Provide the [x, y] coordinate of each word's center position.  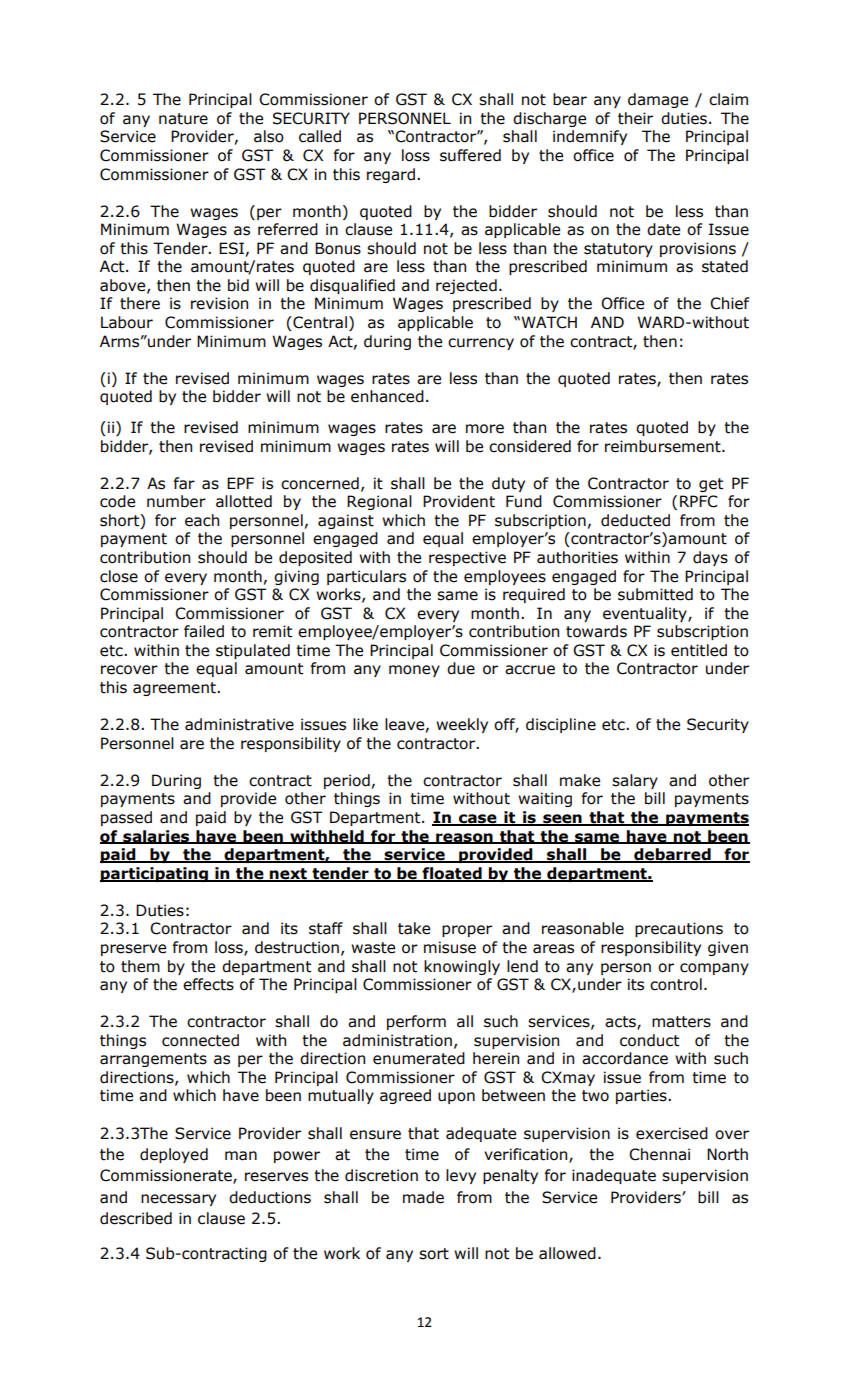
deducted [635, 520]
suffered [470, 155]
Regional [379, 502]
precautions [679, 929]
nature [183, 119]
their [635, 118]
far [184, 483]
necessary [178, 1200]
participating [155, 874]
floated [452, 874]
